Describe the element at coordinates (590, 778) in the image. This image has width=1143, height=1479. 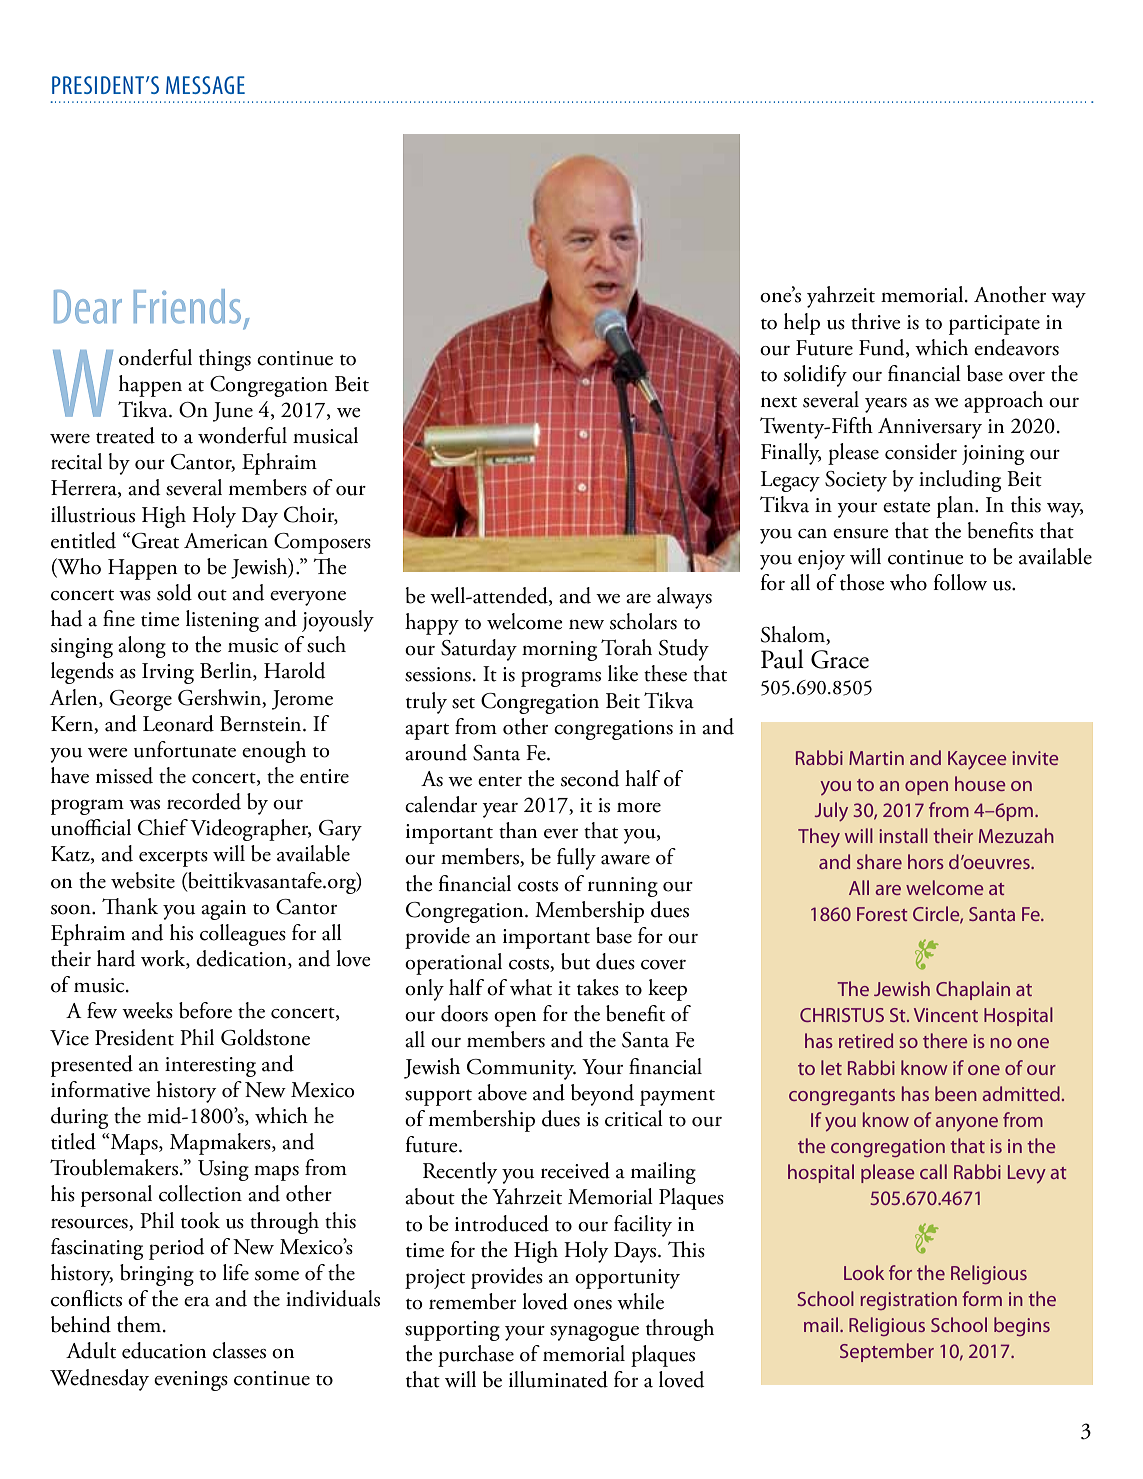
I see `second` at that location.
